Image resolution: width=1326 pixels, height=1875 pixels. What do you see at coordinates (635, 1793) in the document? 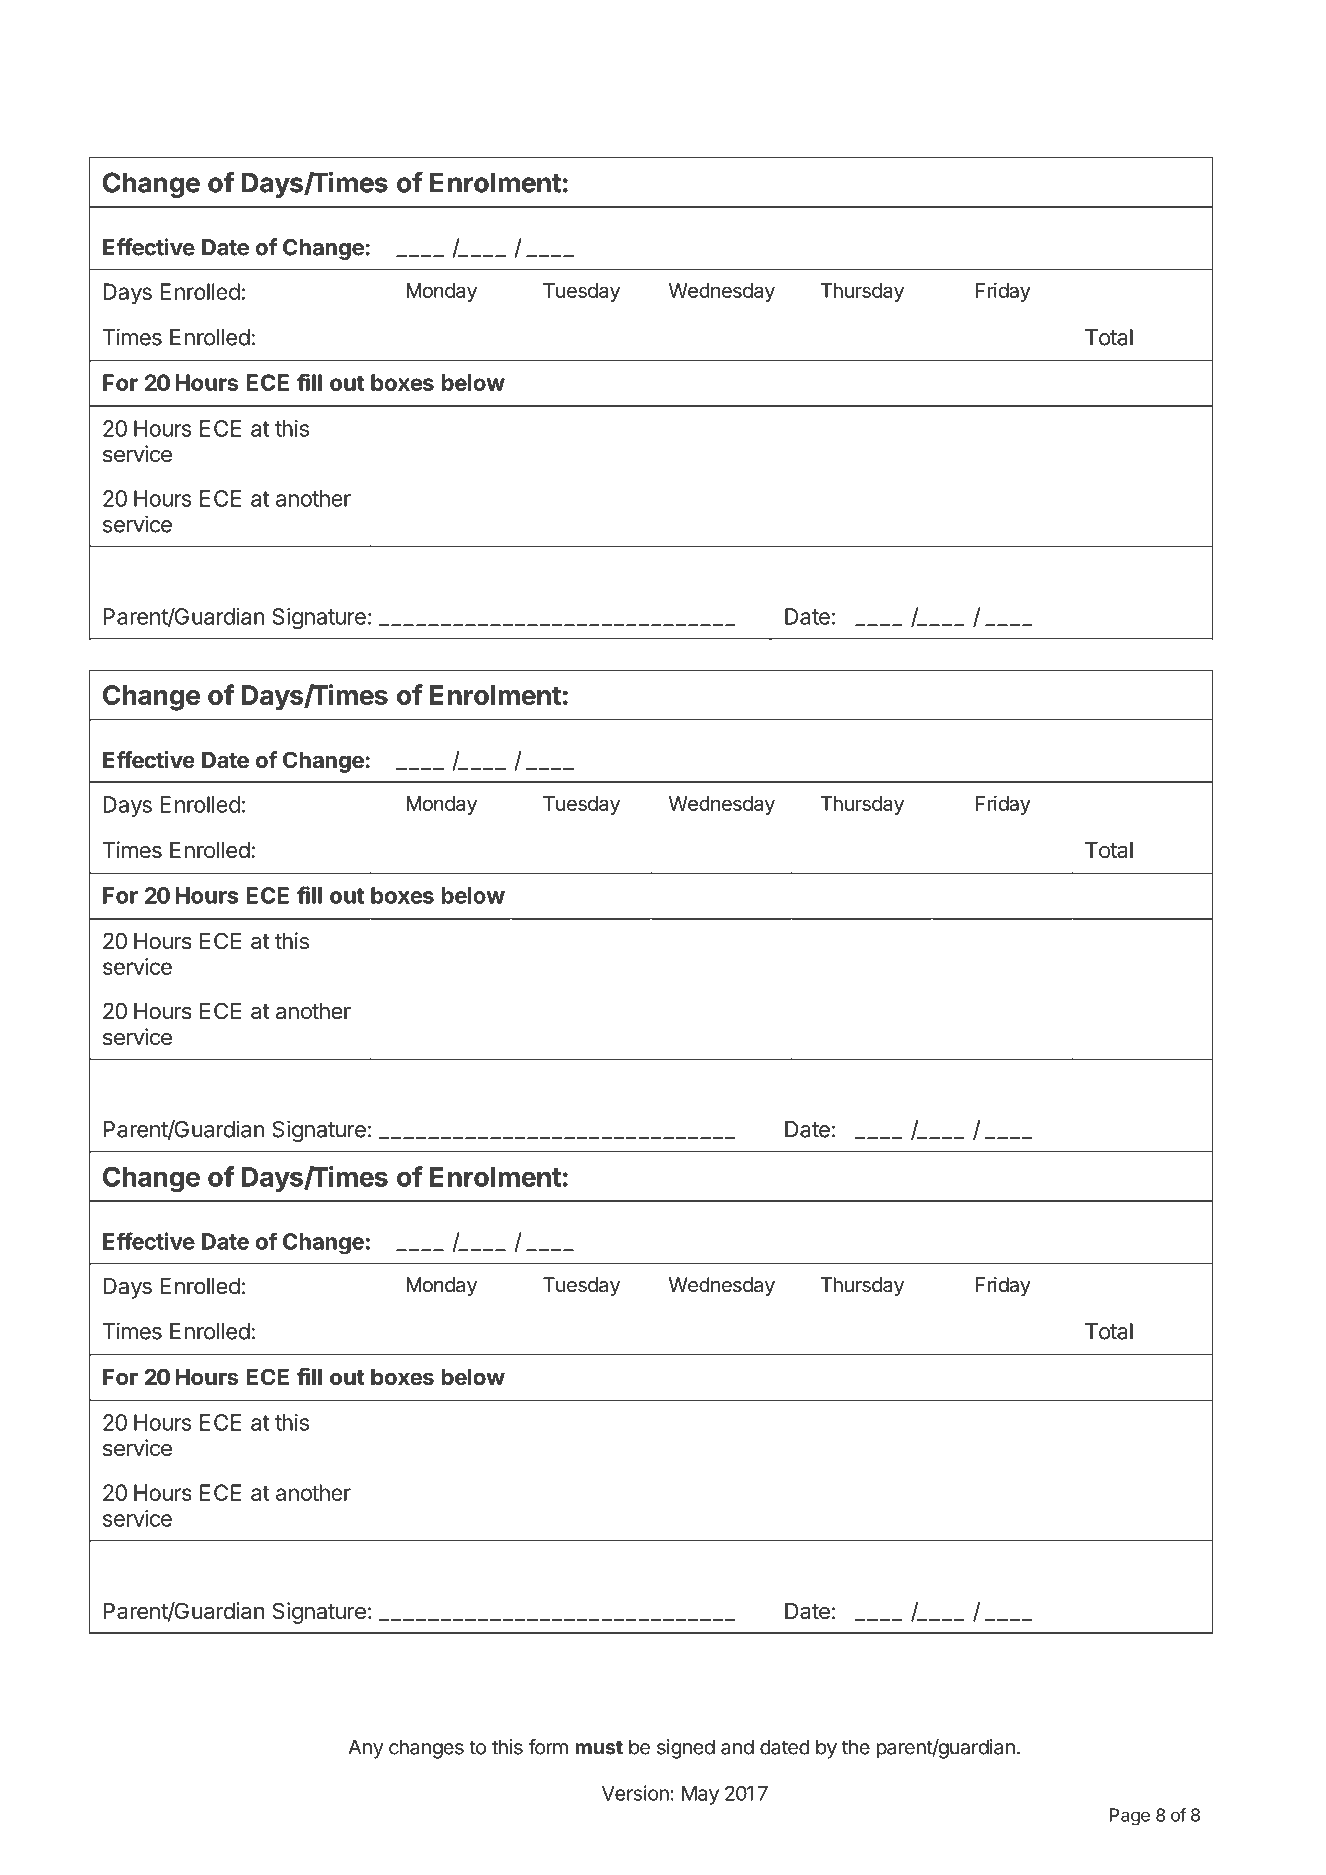
I see `Version` at bounding box center [635, 1793].
